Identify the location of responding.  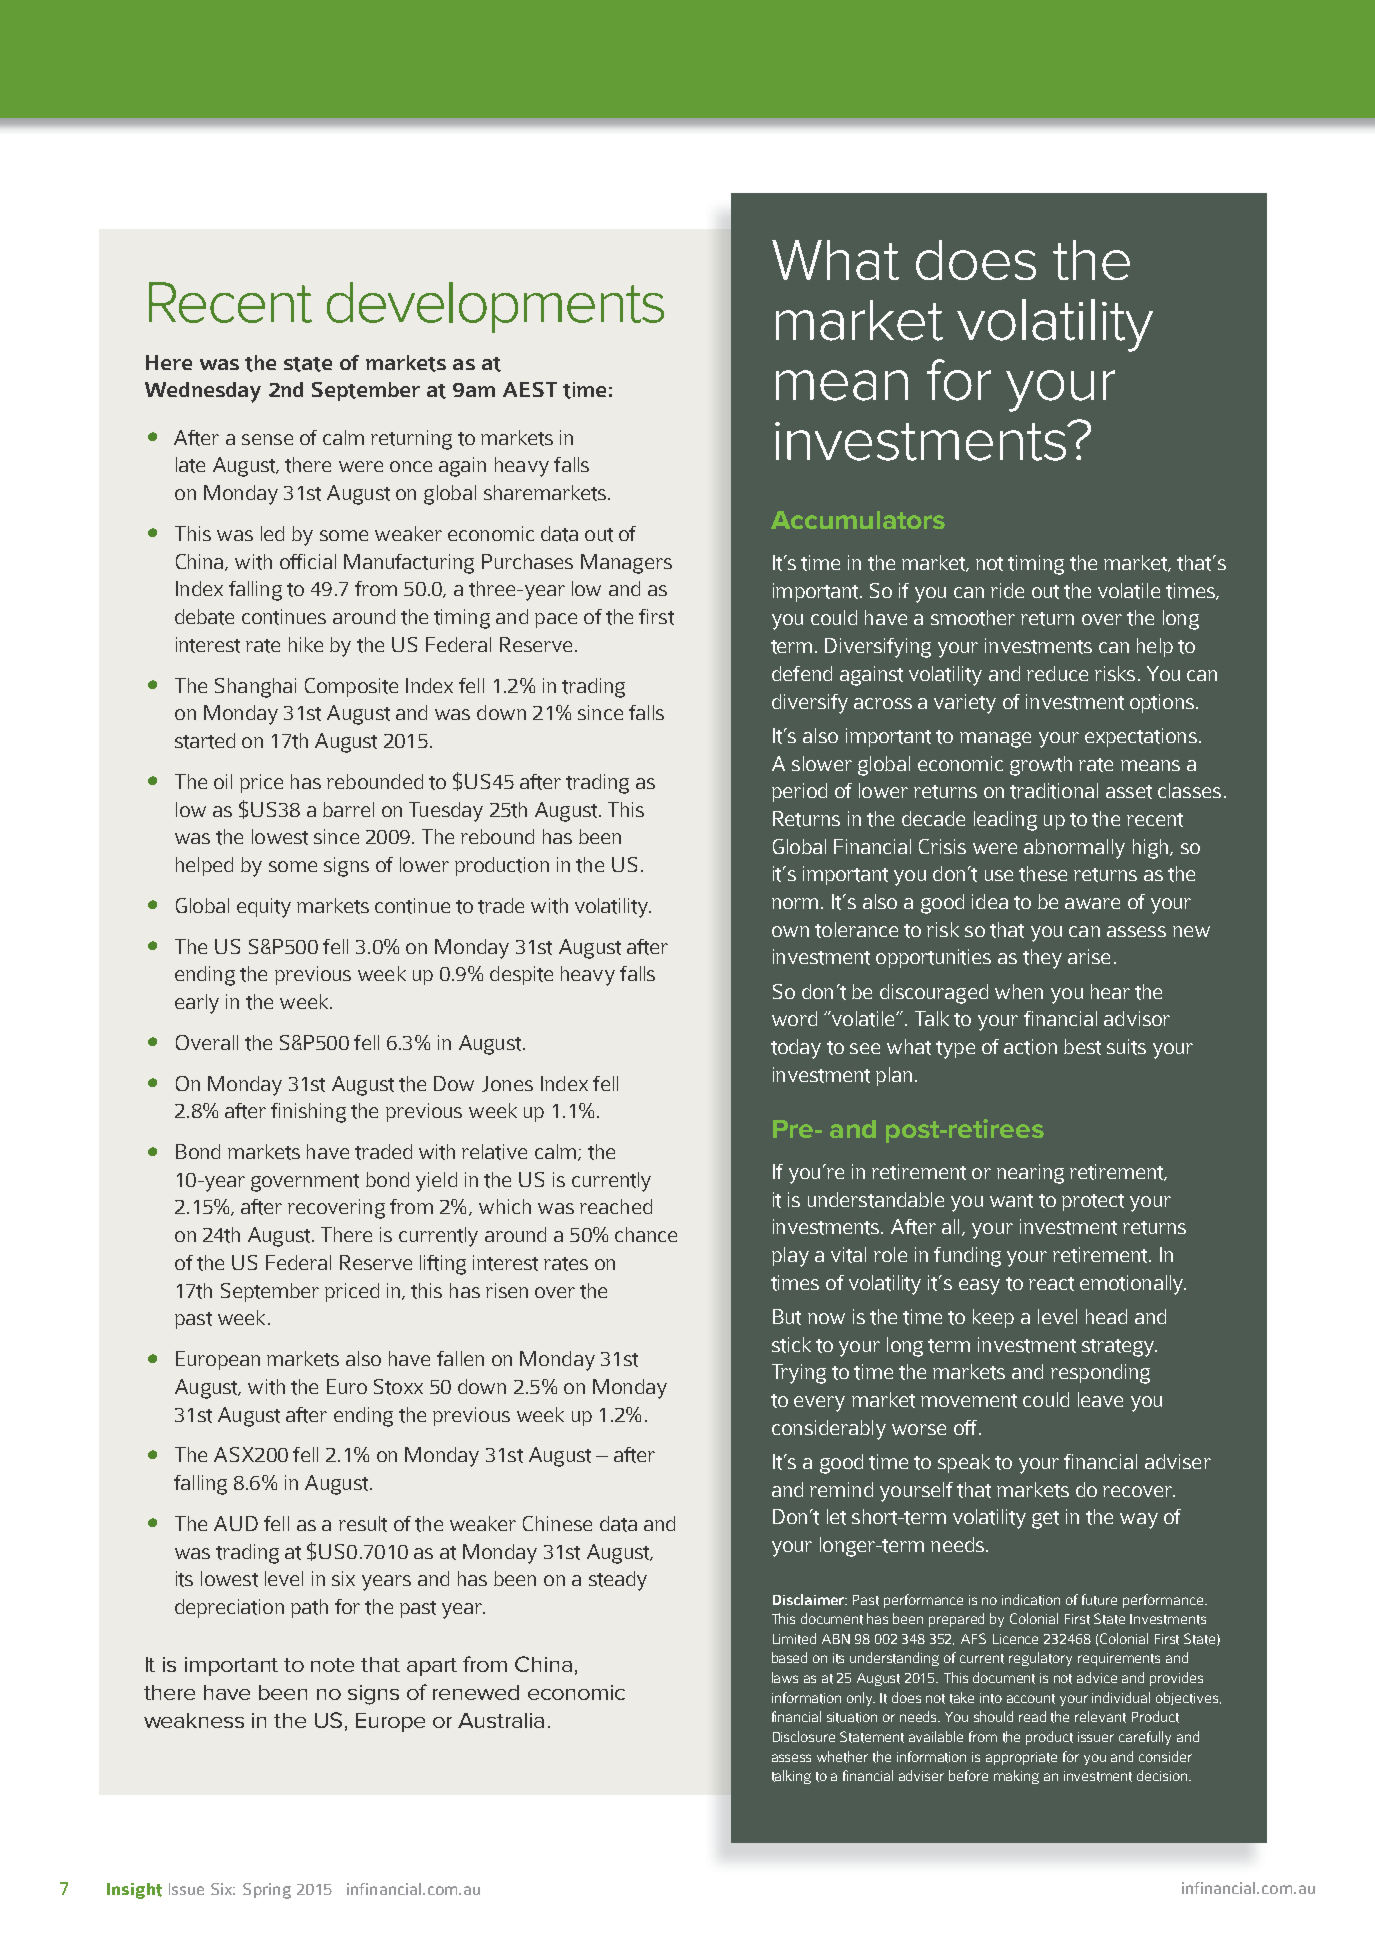
(1100, 1374).
